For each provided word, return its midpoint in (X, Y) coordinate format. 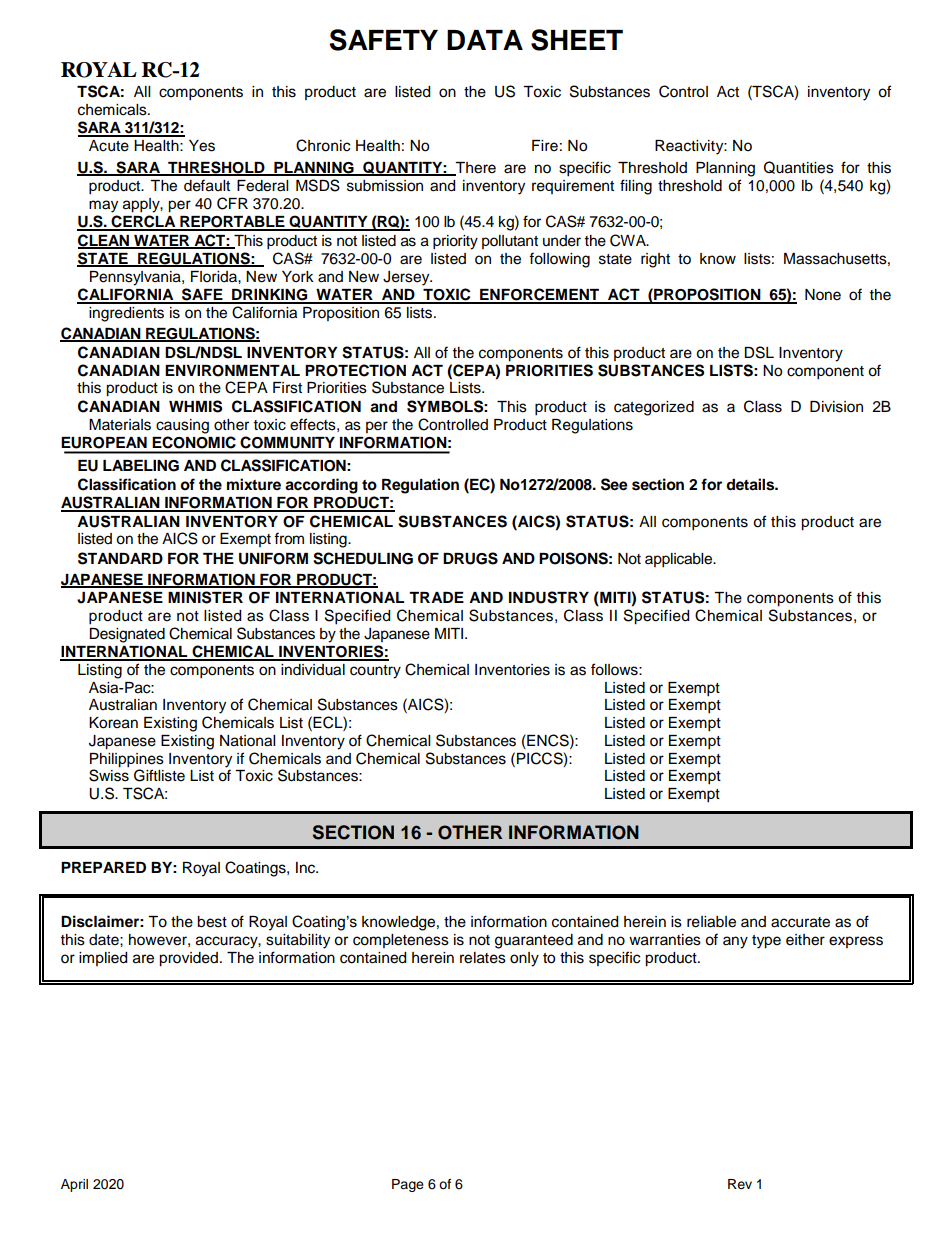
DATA (485, 40)
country (375, 672)
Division (836, 407)
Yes (202, 146)
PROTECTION (355, 370)
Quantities (799, 167)
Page (408, 1185)
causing (182, 426)
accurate (800, 922)
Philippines (127, 761)
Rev (740, 1184)
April (74, 1185)
